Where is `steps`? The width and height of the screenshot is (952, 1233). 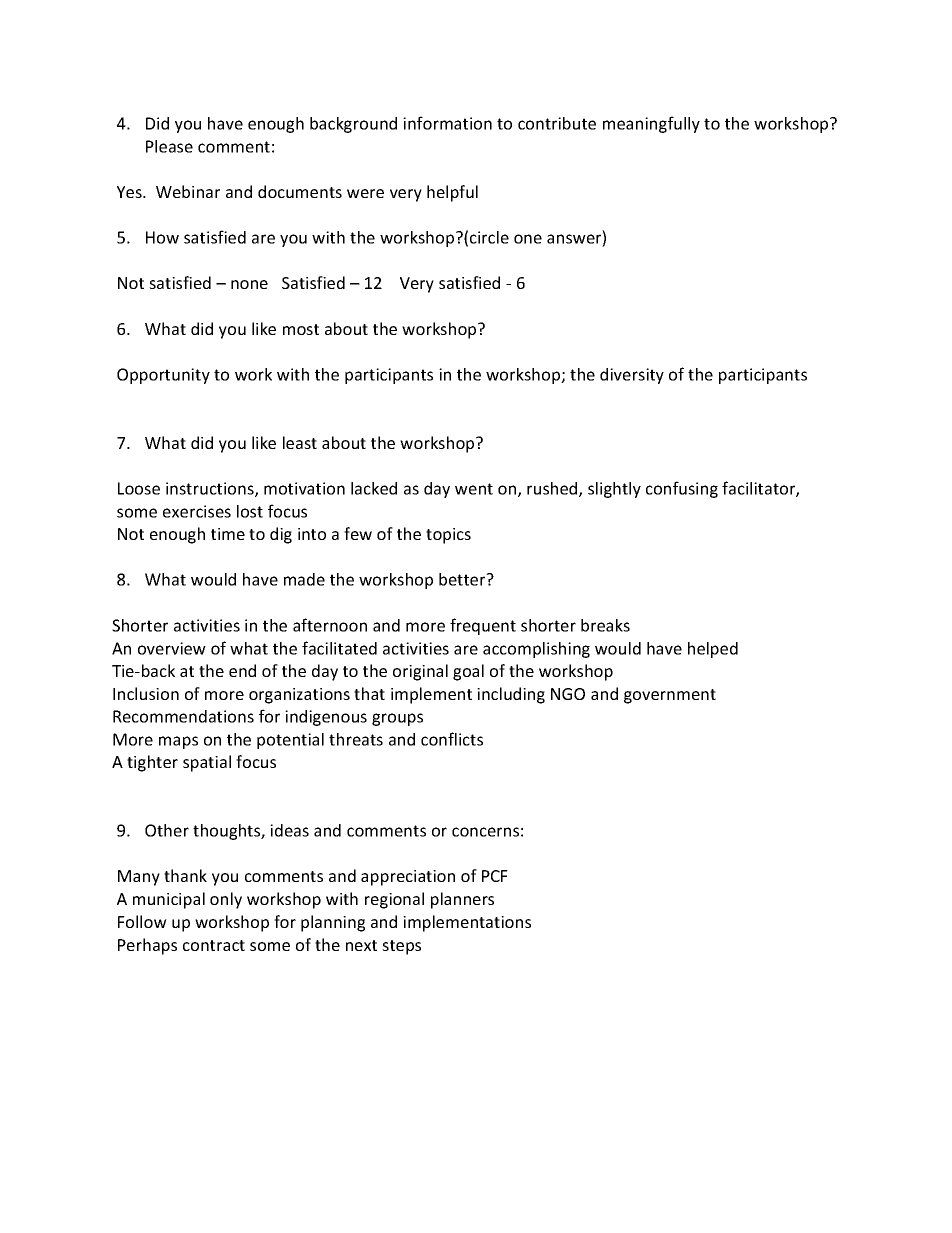 steps is located at coordinates (401, 947).
